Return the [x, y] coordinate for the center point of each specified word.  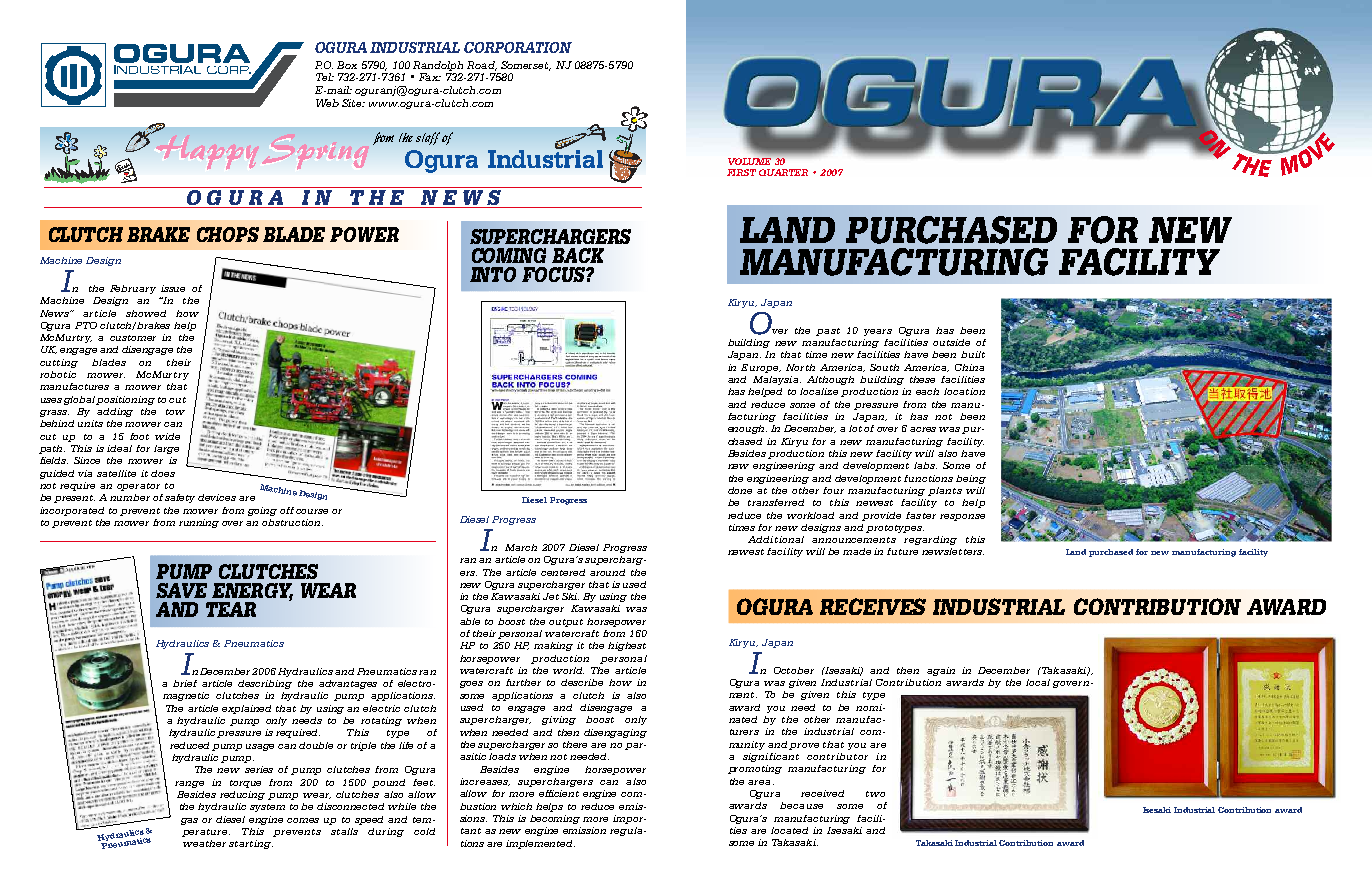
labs [925, 465]
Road [482, 66]
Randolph [438, 66]
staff [428, 138]
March [521, 547]
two [875, 794]
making [553, 646]
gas [189, 821]
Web [327, 103]
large [166, 449]
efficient [559, 793]
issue [173, 288]
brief [185, 683]
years [878, 332]
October [794, 670]
